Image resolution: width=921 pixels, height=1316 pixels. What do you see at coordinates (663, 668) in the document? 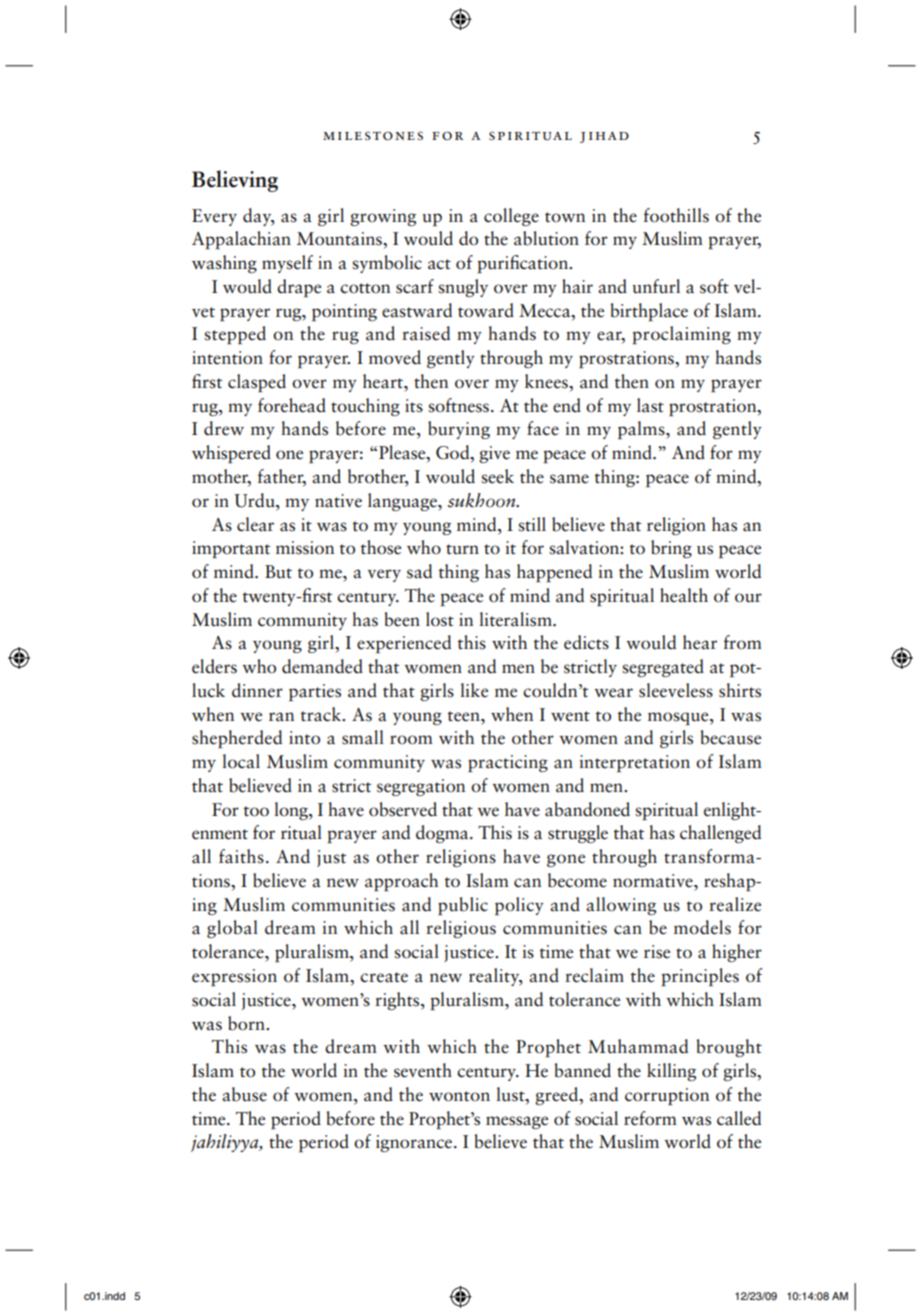
I see `segregated` at bounding box center [663, 668].
